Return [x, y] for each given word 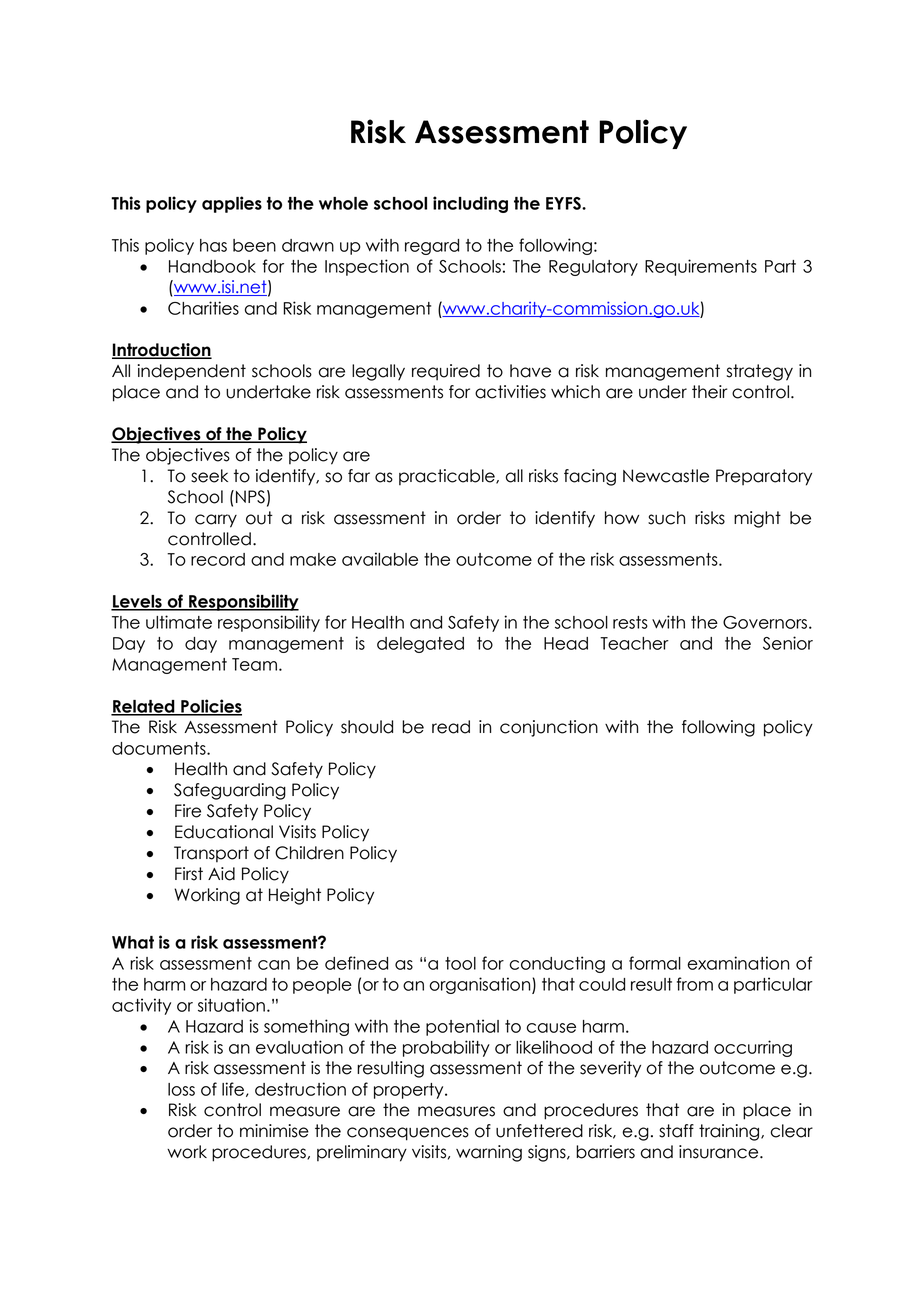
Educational [224, 832]
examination [738, 963]
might [757, 519]
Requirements [701, 267]
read [451, 727]
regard [432, 247]
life [233, 1089]
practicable [448, 477]
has [213, 245]
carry [216, 521]
